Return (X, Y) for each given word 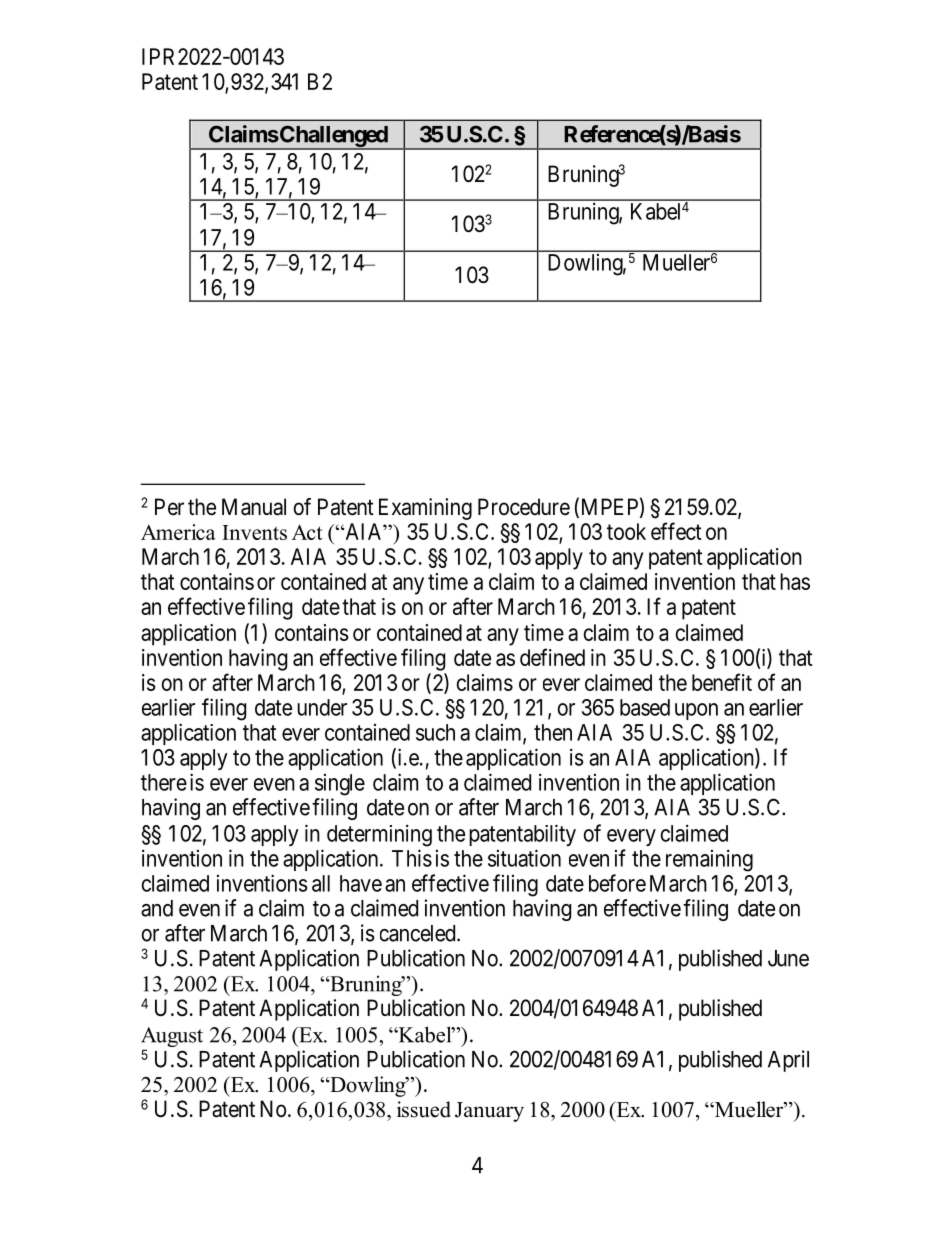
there (164, 782)
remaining (709, 860)
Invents (254, 532)
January (489, 1112)
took (626, 531)
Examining (425, 509)
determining (379, 835)
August (172, 1038)
